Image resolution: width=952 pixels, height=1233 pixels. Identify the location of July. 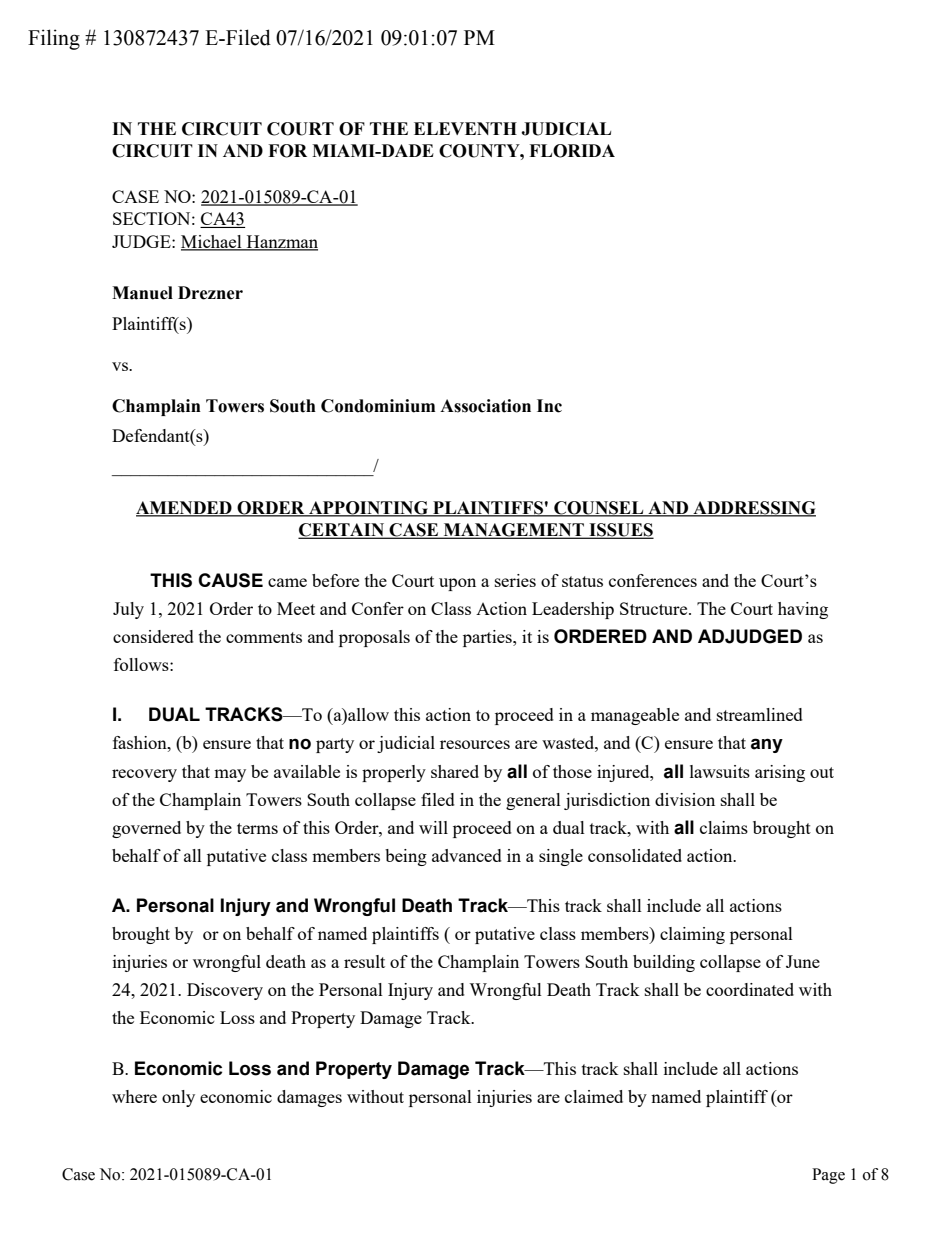
(128, 610).
